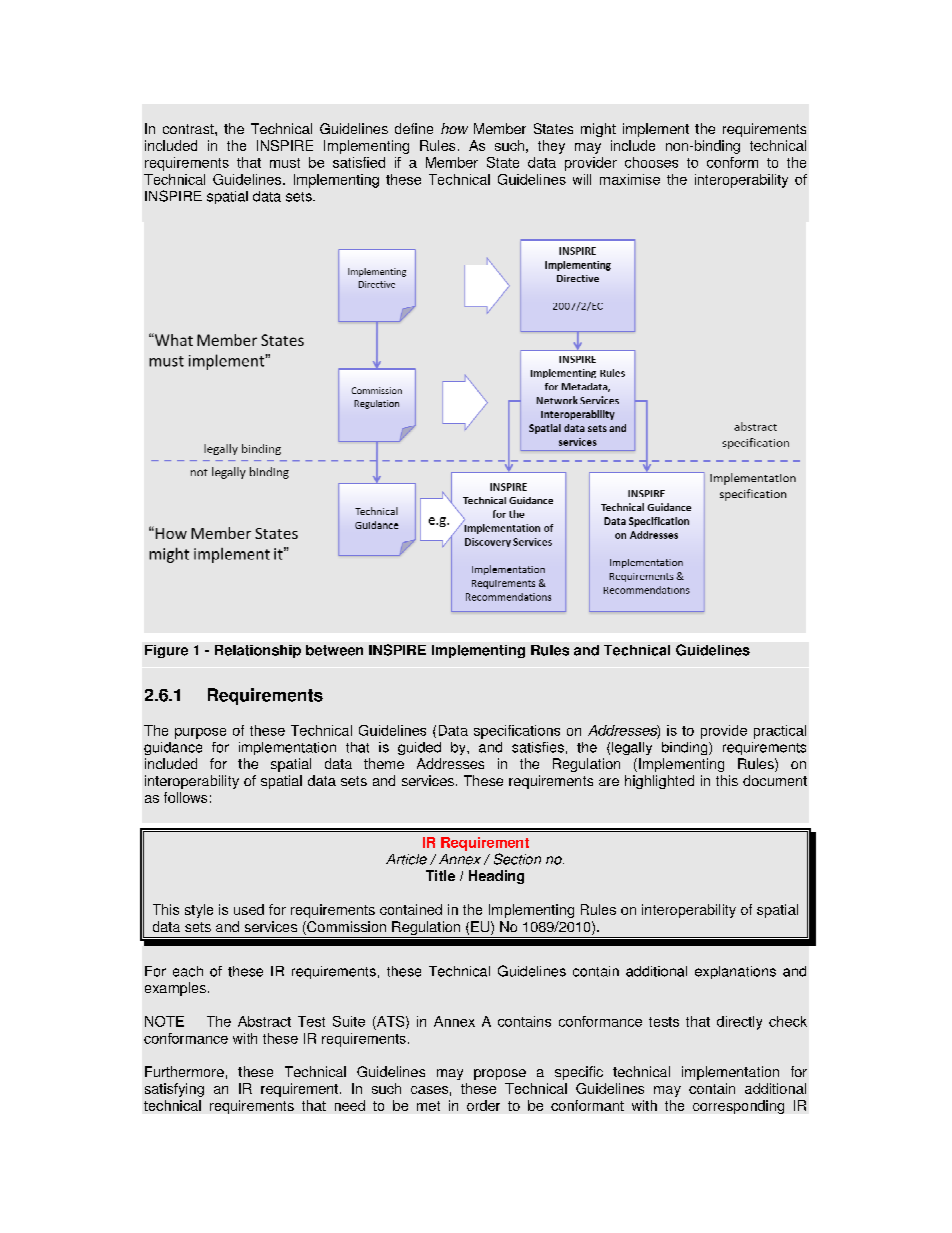 The height and width of the screenshot is (1233, 952). Describe the element at coordinates (500, 1074) in the screenshot. I see `propose` at that location.
